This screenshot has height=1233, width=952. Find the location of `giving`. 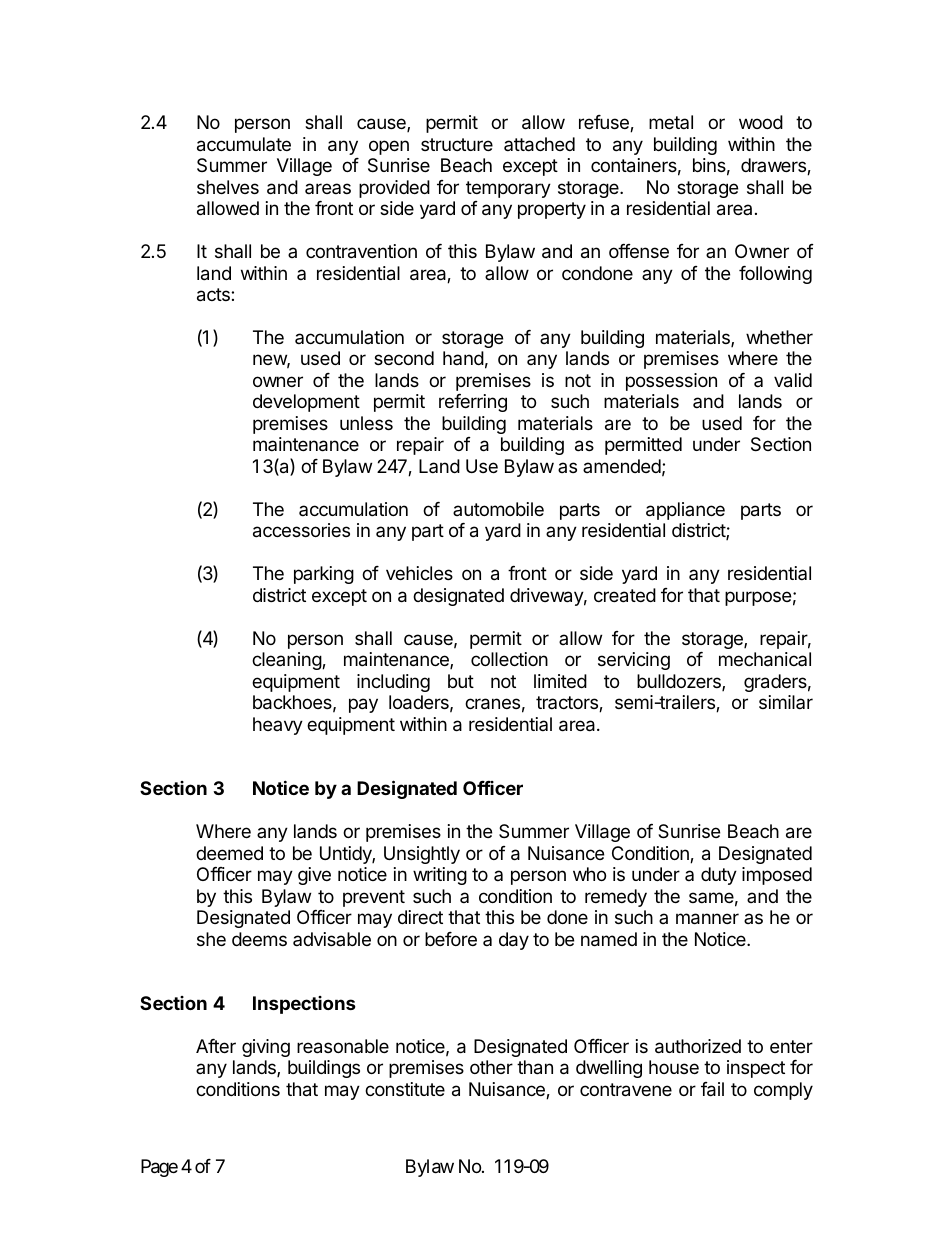

giving is located at coordinates (266, 1048).
